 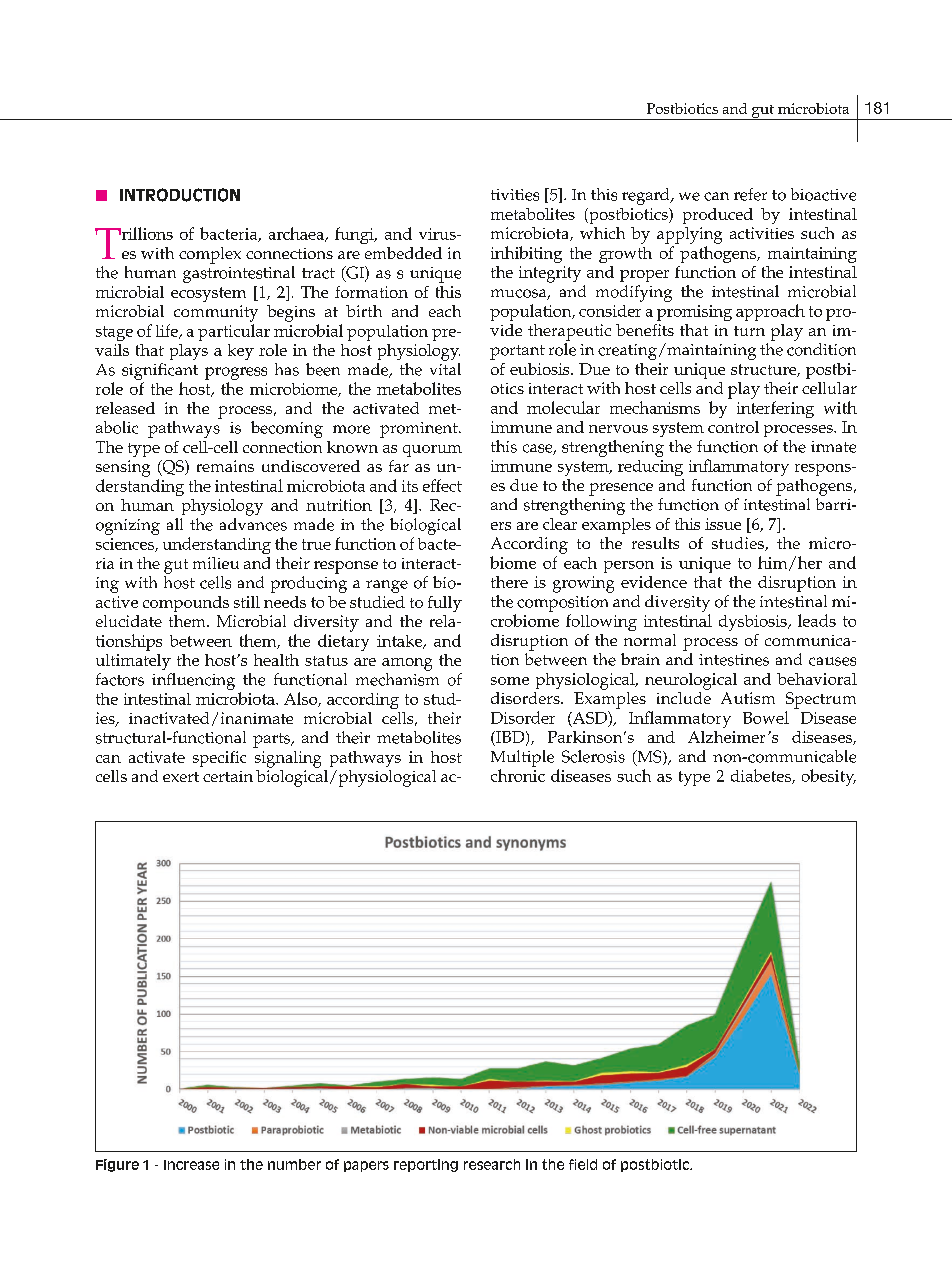 What do you see at coordinates (510, 681) in the screenshot?
I see `some` at bounding box center [510, 681].
